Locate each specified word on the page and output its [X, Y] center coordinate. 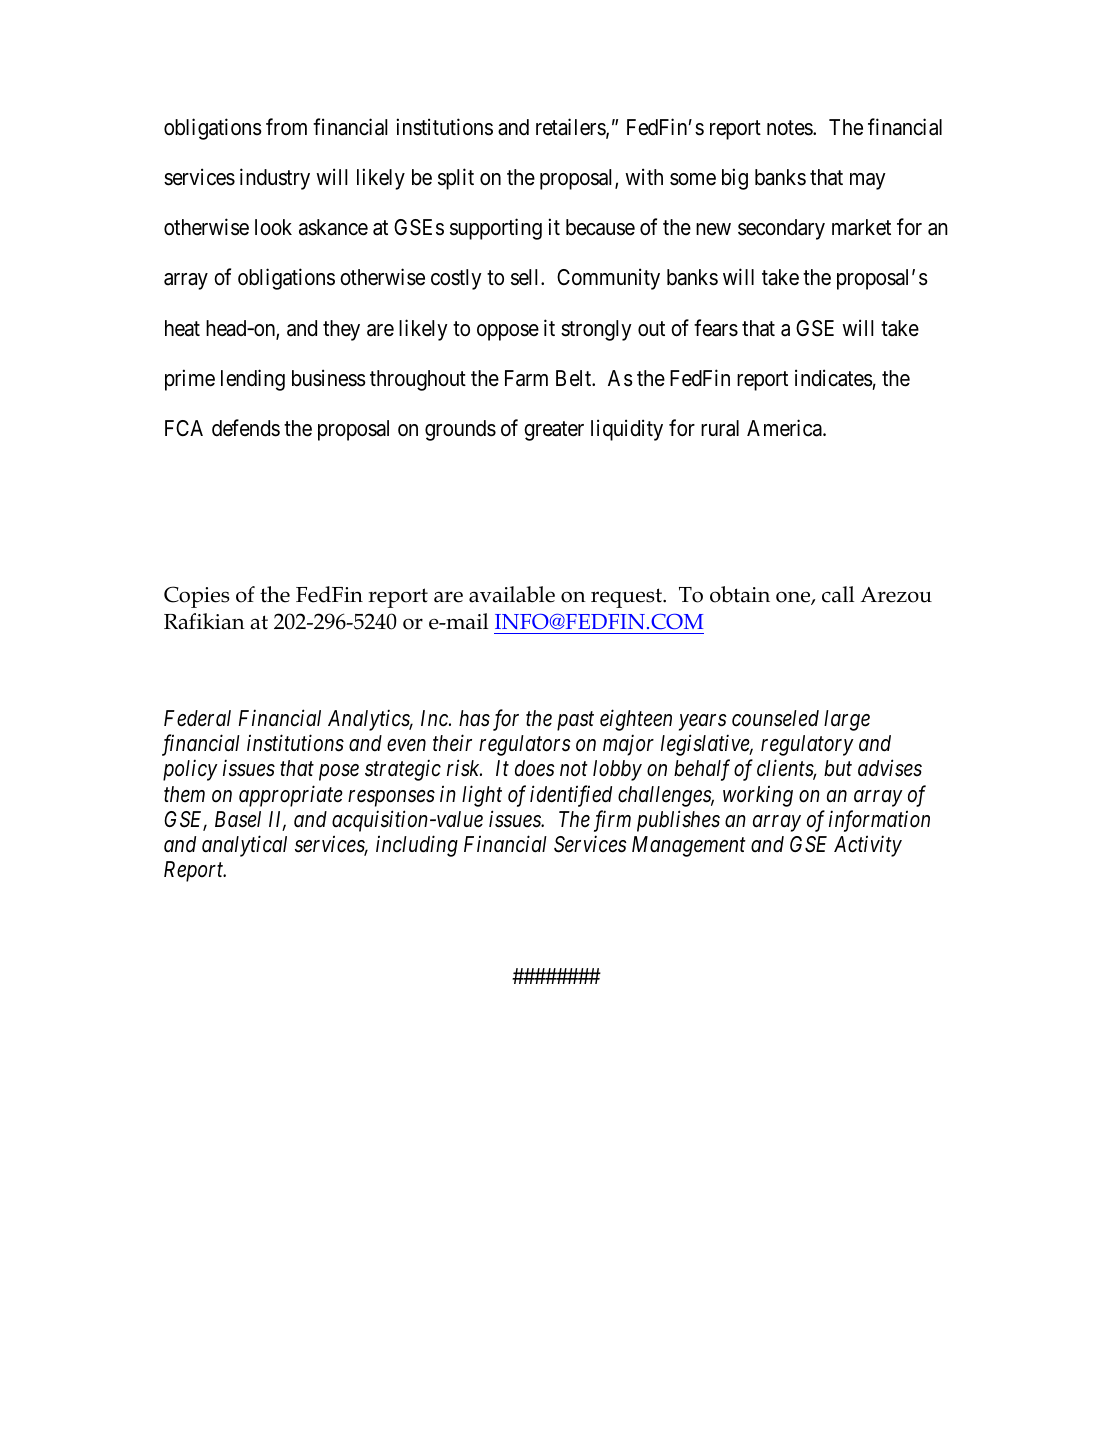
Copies [197, 597]
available [512, 594]
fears [716, 328]
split [456, 179]
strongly [596, 330]
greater [554, 431]
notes [790, 128]
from [286, 126]
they [341, 330]
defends [246, 428]
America [785, 428]
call [838, 594]
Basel [238, 819]
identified [571, 796]
